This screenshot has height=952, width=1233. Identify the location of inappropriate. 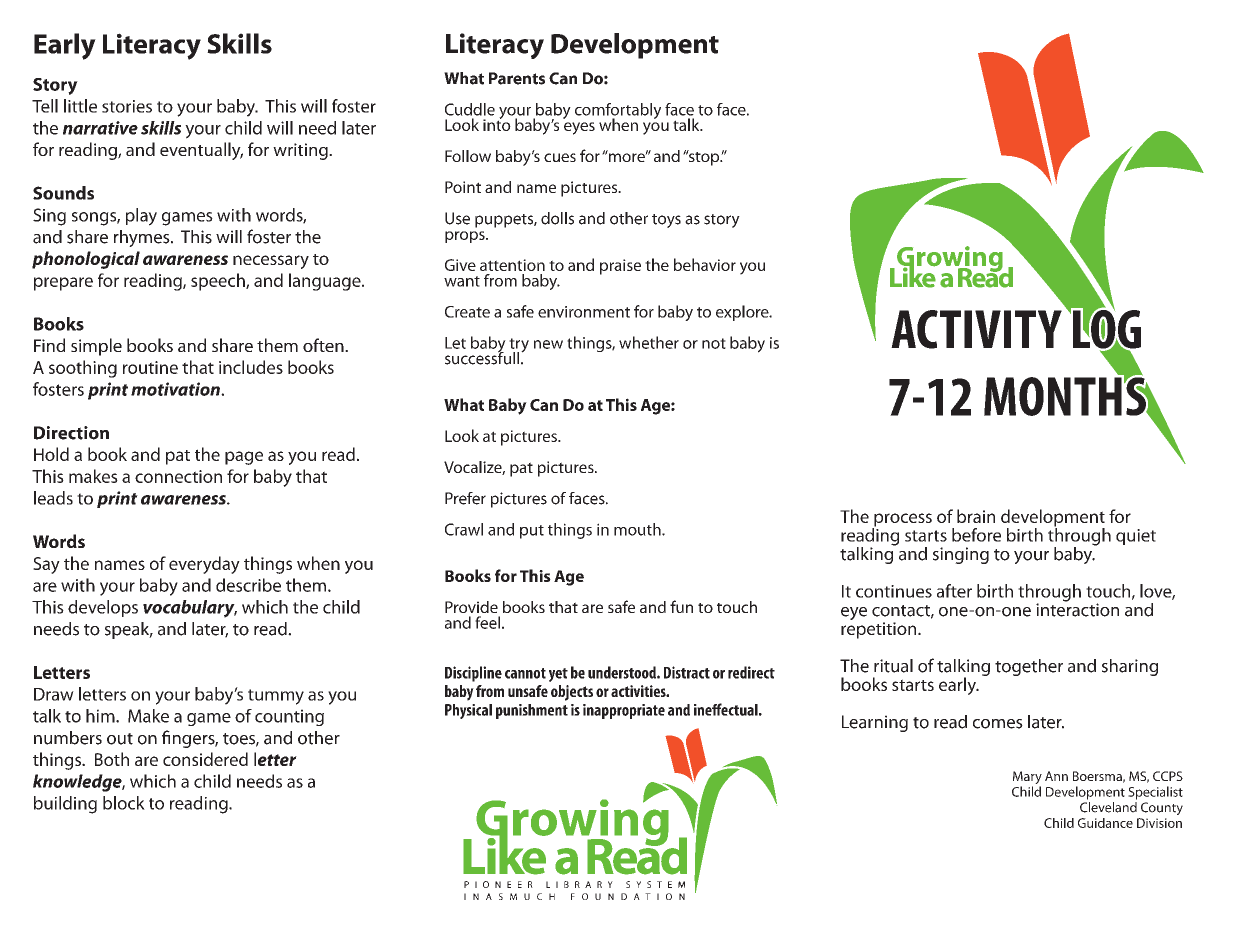
(624, 711).
